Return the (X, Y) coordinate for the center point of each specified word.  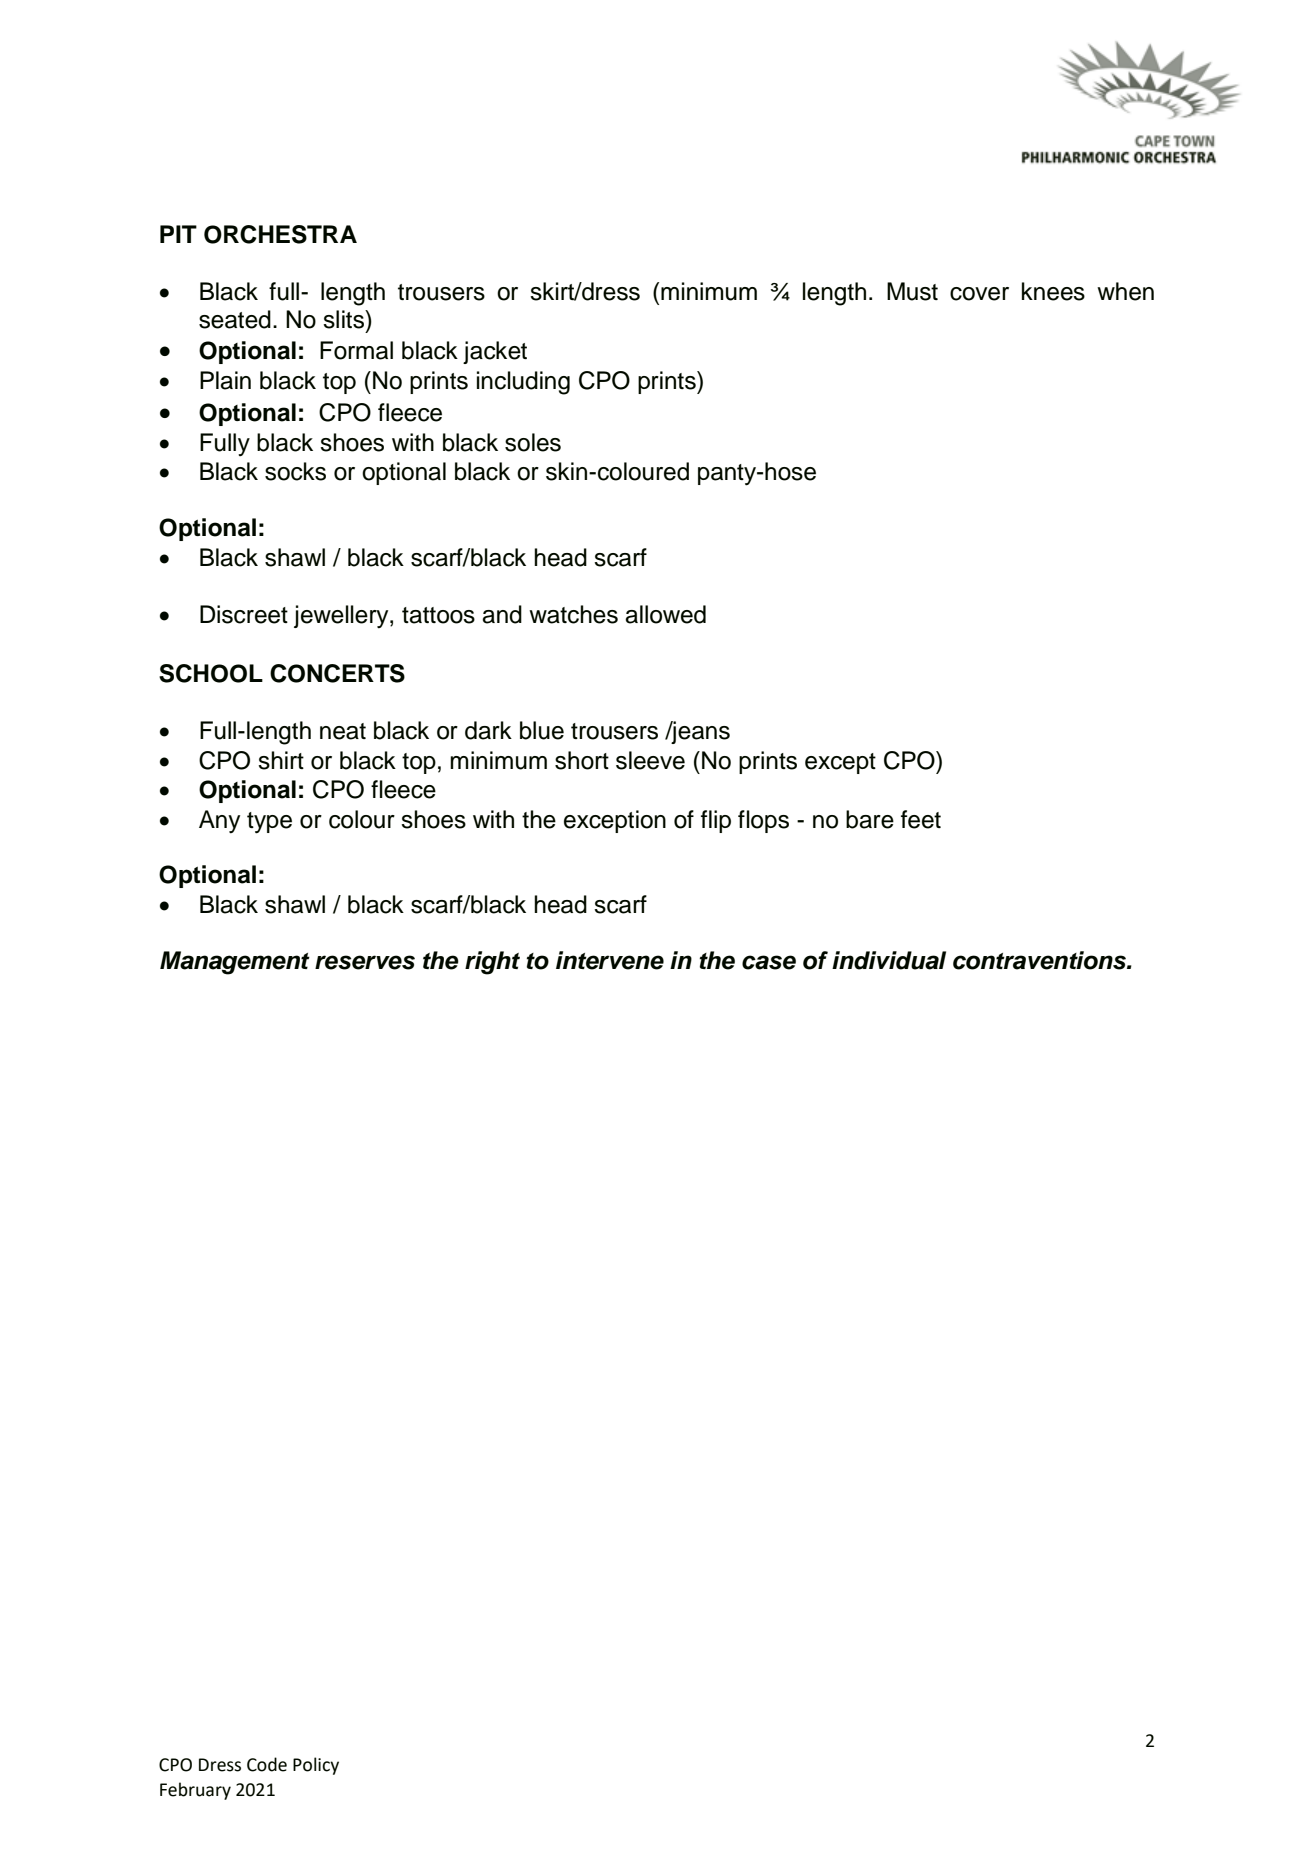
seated (235, 319)
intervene (610, 960)
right (492, 963)
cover (979, 294)
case (769, 962)
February (195, 1791)
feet (921, 819)
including (523, 383)
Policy (316, 1766)
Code (267, 1764)
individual (889, 960)
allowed (665, 614)
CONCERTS (337, 673)
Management (235, 963)
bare (870, 819)
